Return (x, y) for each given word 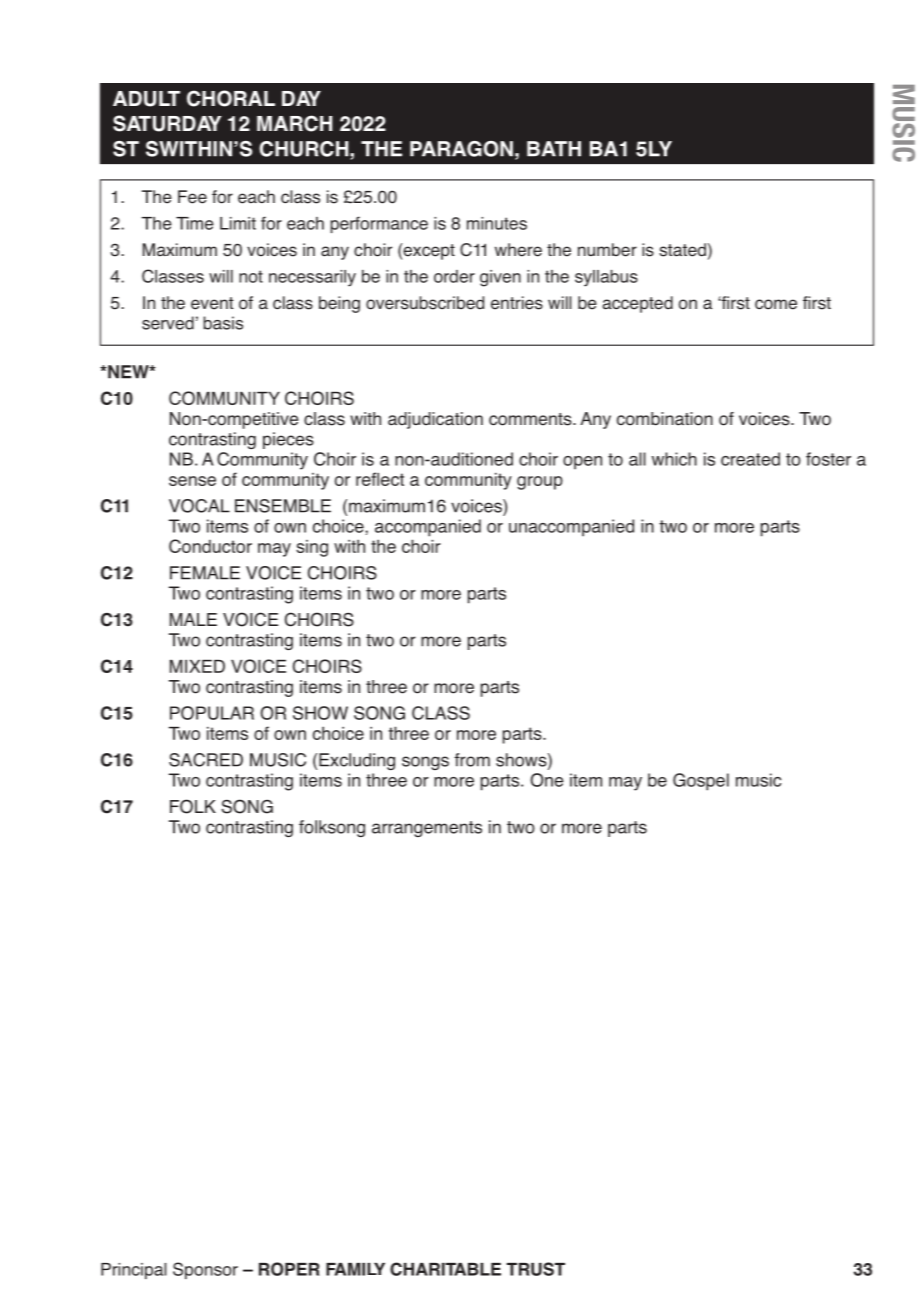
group (540, 483)
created (750, 459)
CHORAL (231, 98)
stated (682, 250)
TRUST (536, 1269)
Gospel (701, 782)
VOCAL (199, 506)
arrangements (427, 829)
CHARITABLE (445, 1269)
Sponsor (205, 1270)
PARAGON (461, 149)
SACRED (206, 760)
